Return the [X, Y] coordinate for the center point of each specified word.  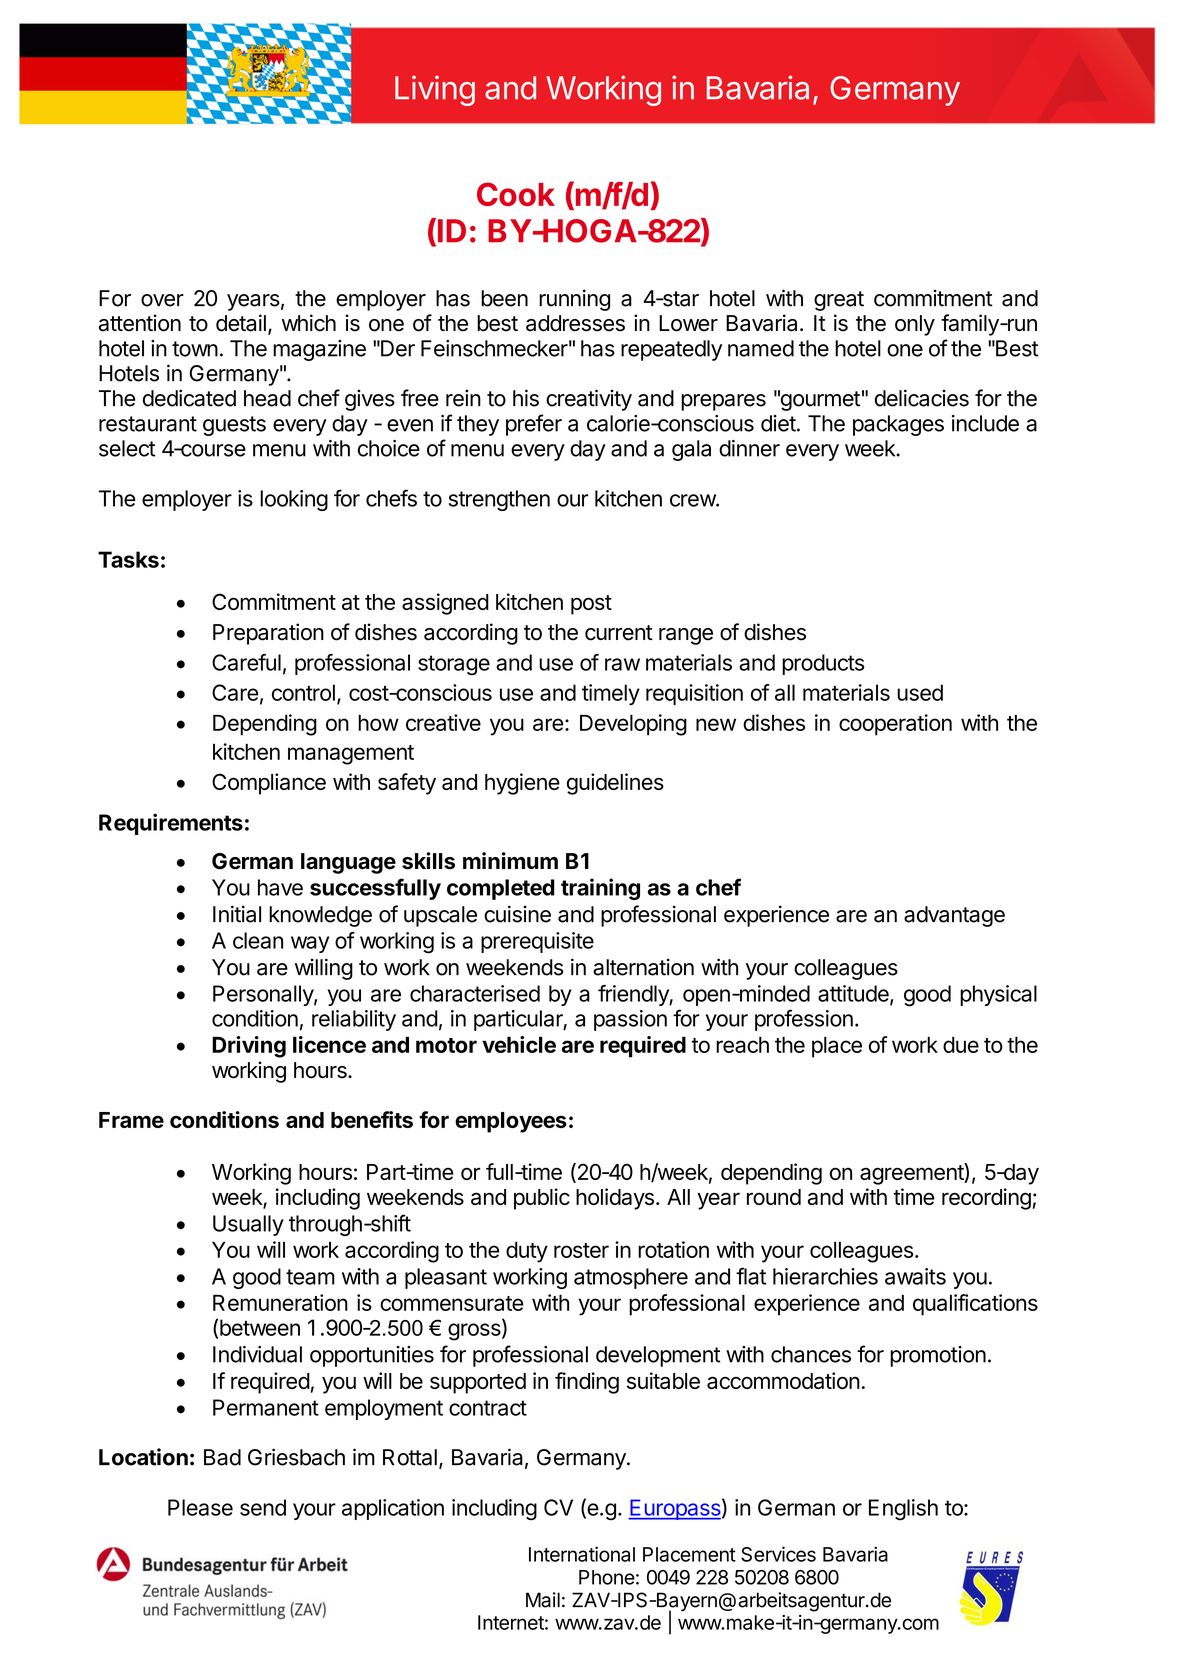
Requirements [171, 824]
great [839, 301]
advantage [954, 916]
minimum [510, 860]
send [263, 1507]
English [903, 1510]
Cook [516, 194]
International [582, 1554]
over [162, 300]
